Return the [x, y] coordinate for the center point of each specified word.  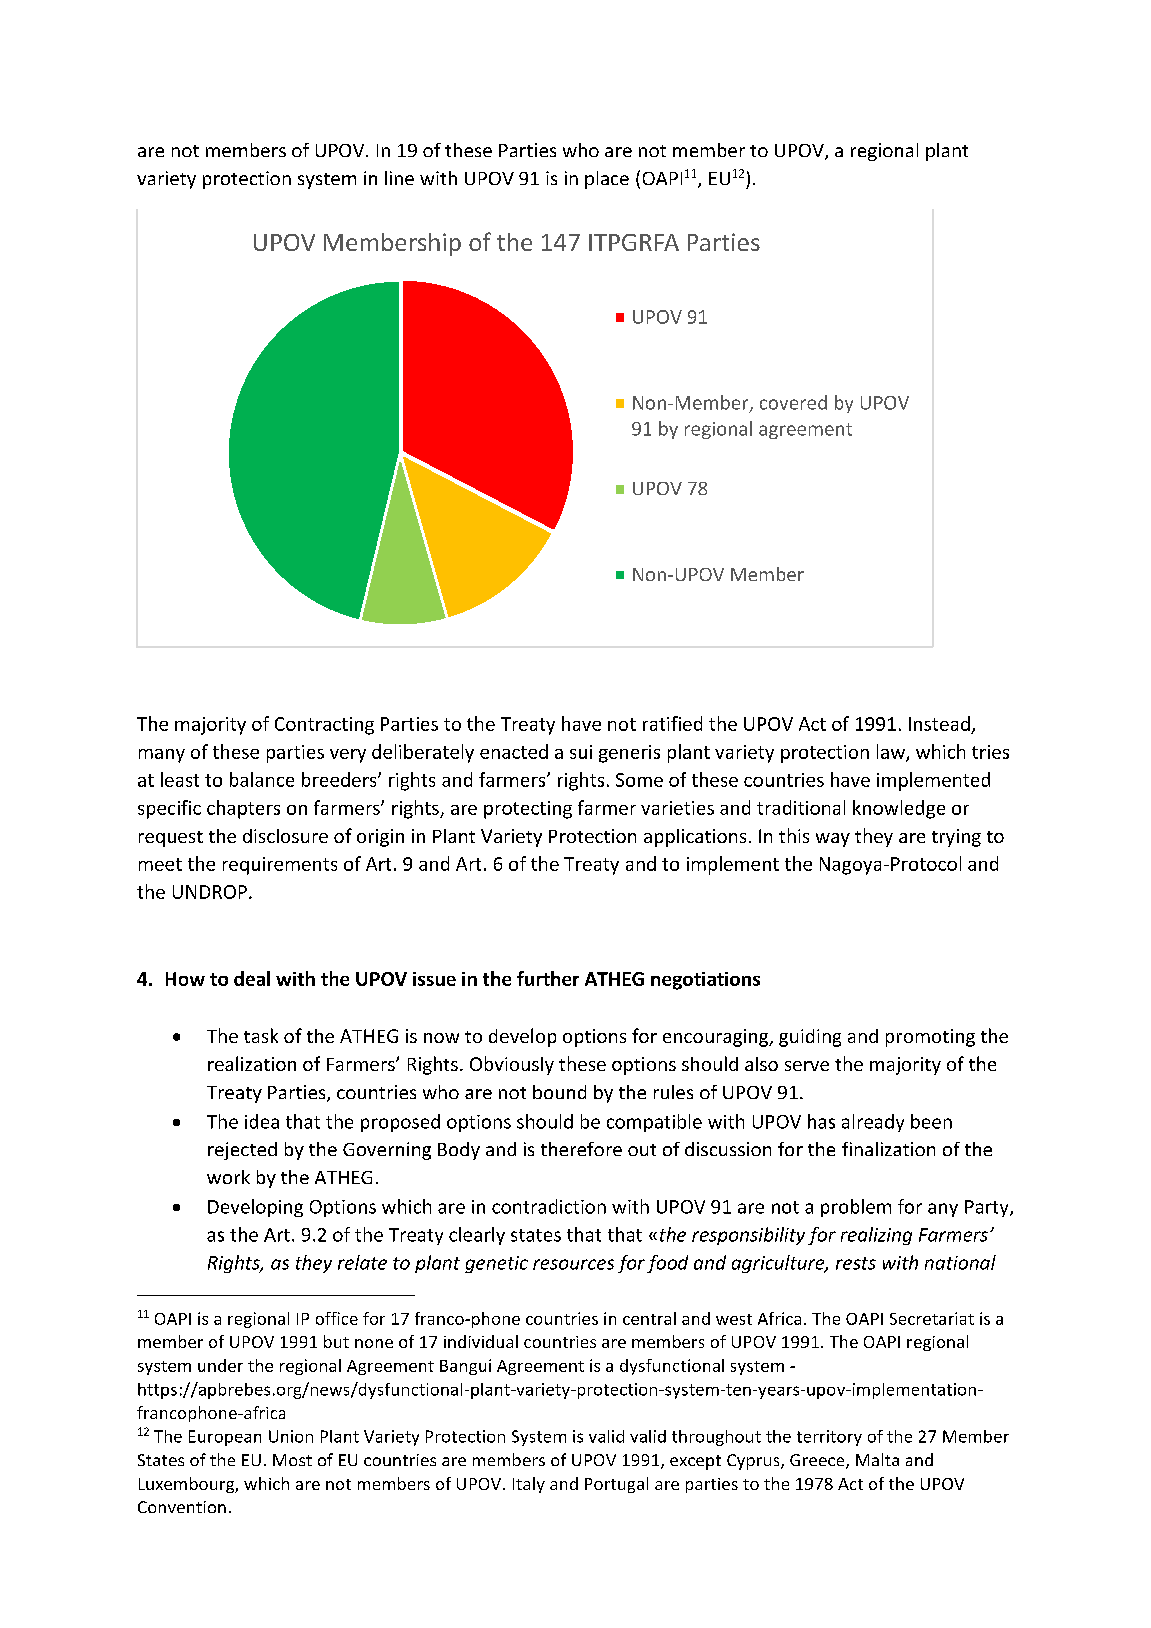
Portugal [616, 1485]
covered [793, 402]
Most [292, 1460]
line [399, 178]
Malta [877, 1459]
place [607, 180]
